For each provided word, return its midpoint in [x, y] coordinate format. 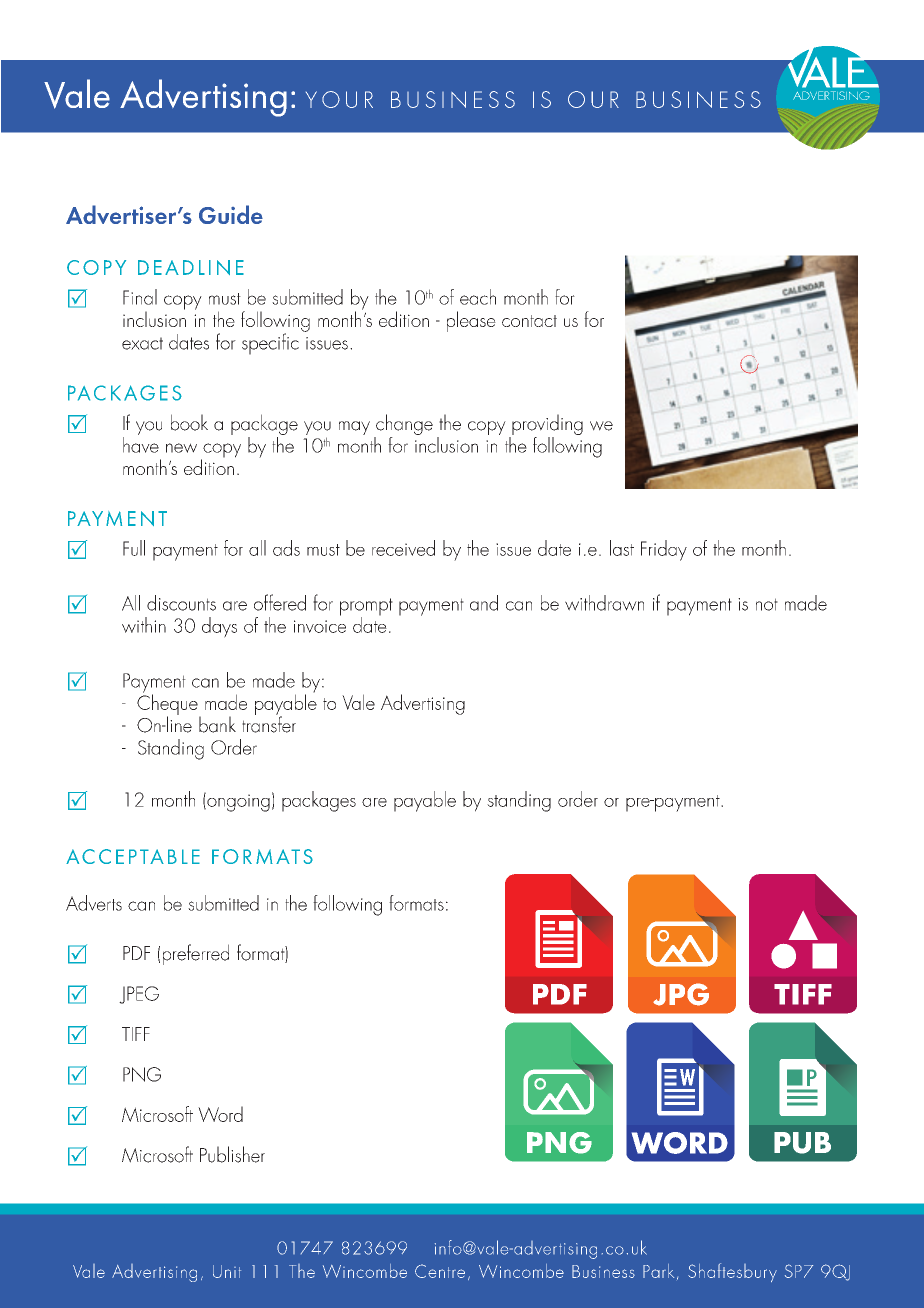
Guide [231, 214]
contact [529, 321]
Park [658, 1271]
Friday [664, 550]
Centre [440, 1271]
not [767, 604]
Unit [227, 1271]
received [403, 548]
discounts [181, 603]
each [478, 297]
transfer [269, 723]
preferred [196, 954]
